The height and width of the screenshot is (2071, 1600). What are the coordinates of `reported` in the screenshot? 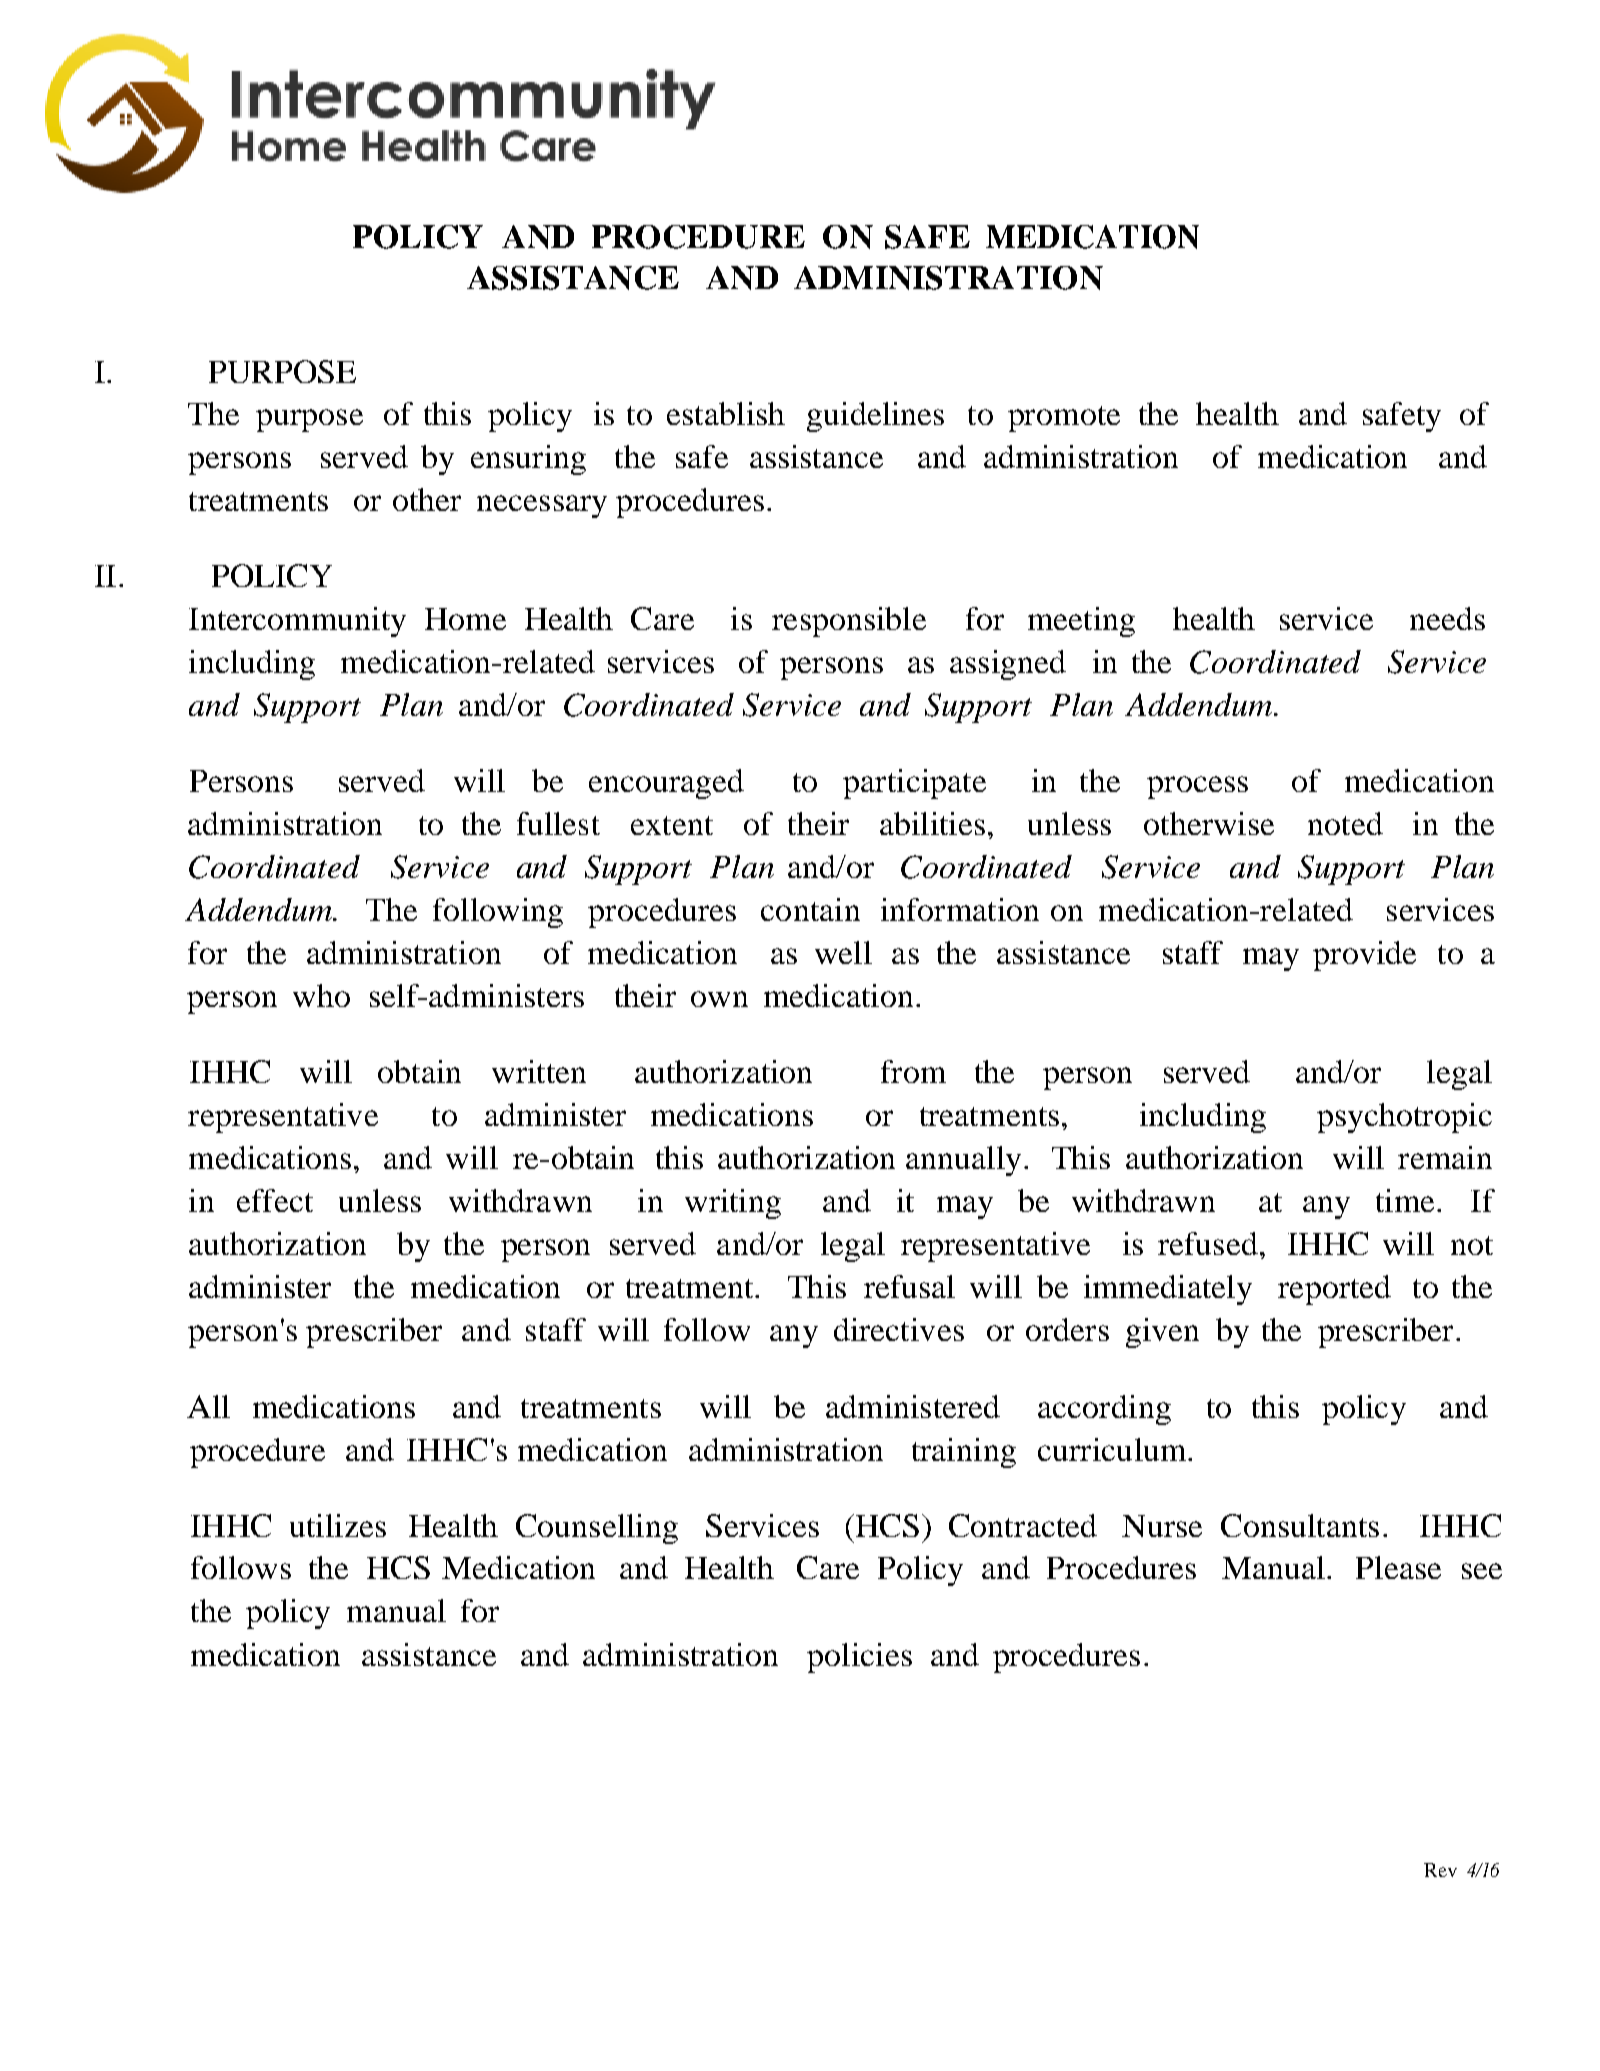 It's located at (1334, 1290).
